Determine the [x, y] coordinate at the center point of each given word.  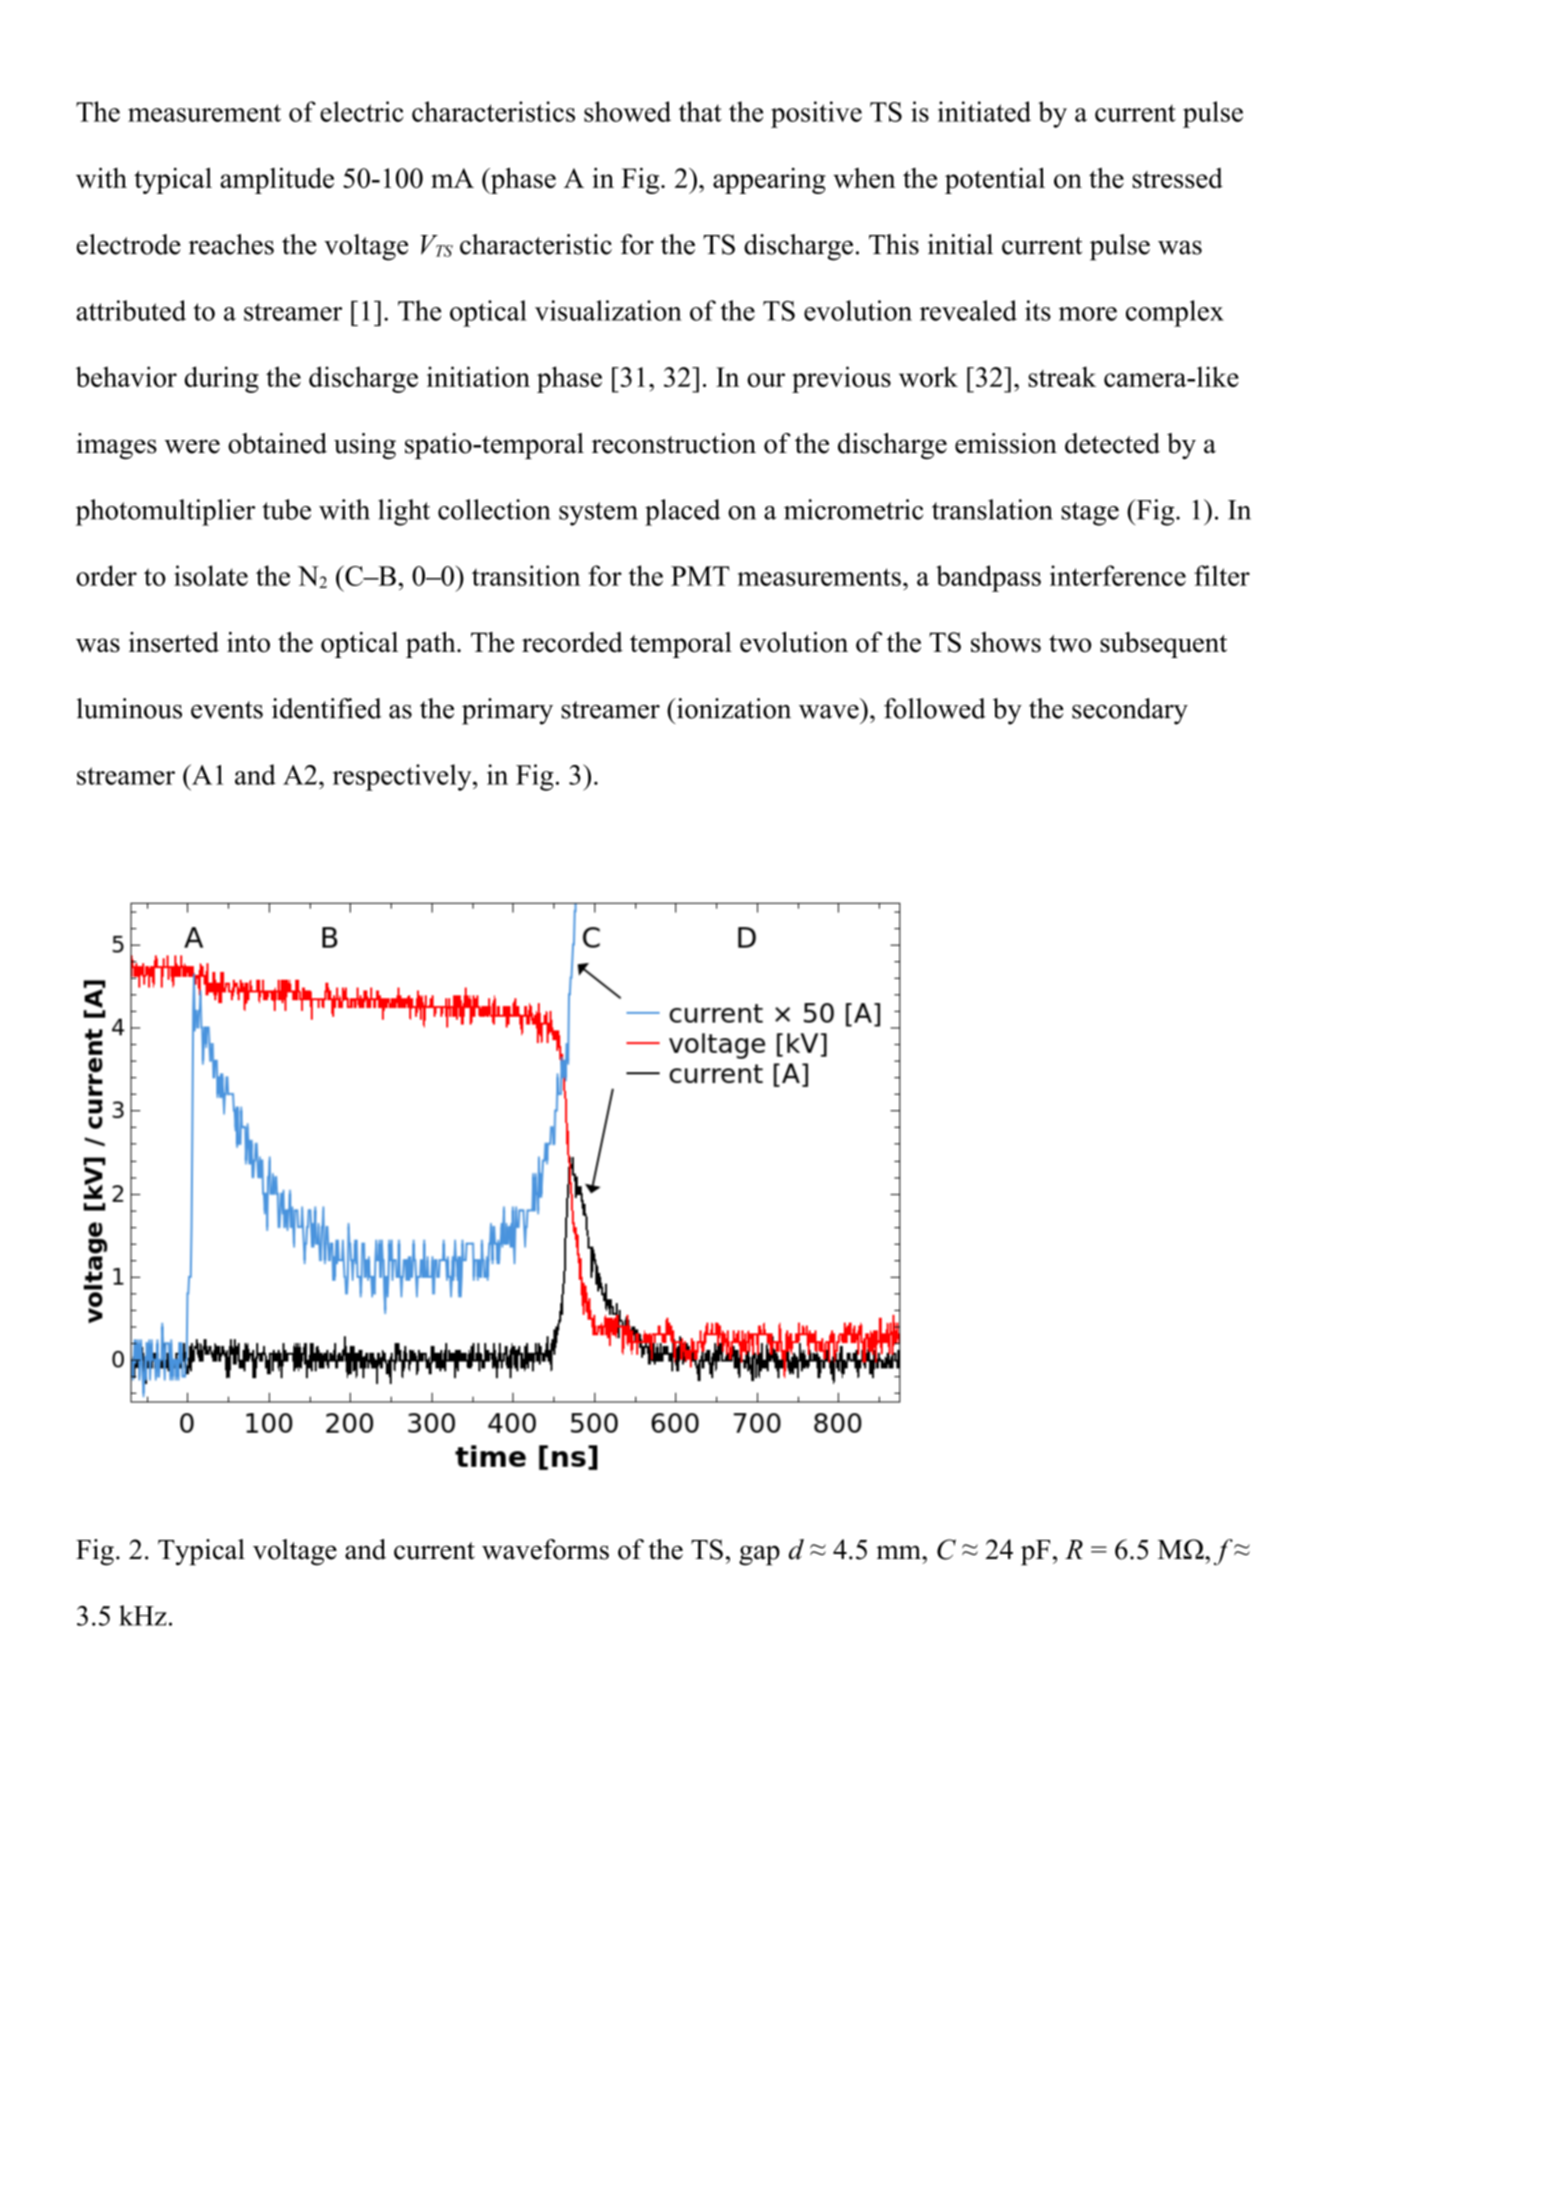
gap [759, 1555]
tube [286, 509]
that [700, 111]
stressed [1177, 178]
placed [682, 512]
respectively [403, 777]
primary [507, 711]
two [1070, 644]
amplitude [277, 180]
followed [935, 708]
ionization [733, 708]
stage [1090, 514]
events [227, 710]
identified [327, 708]
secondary [1130, 711]
